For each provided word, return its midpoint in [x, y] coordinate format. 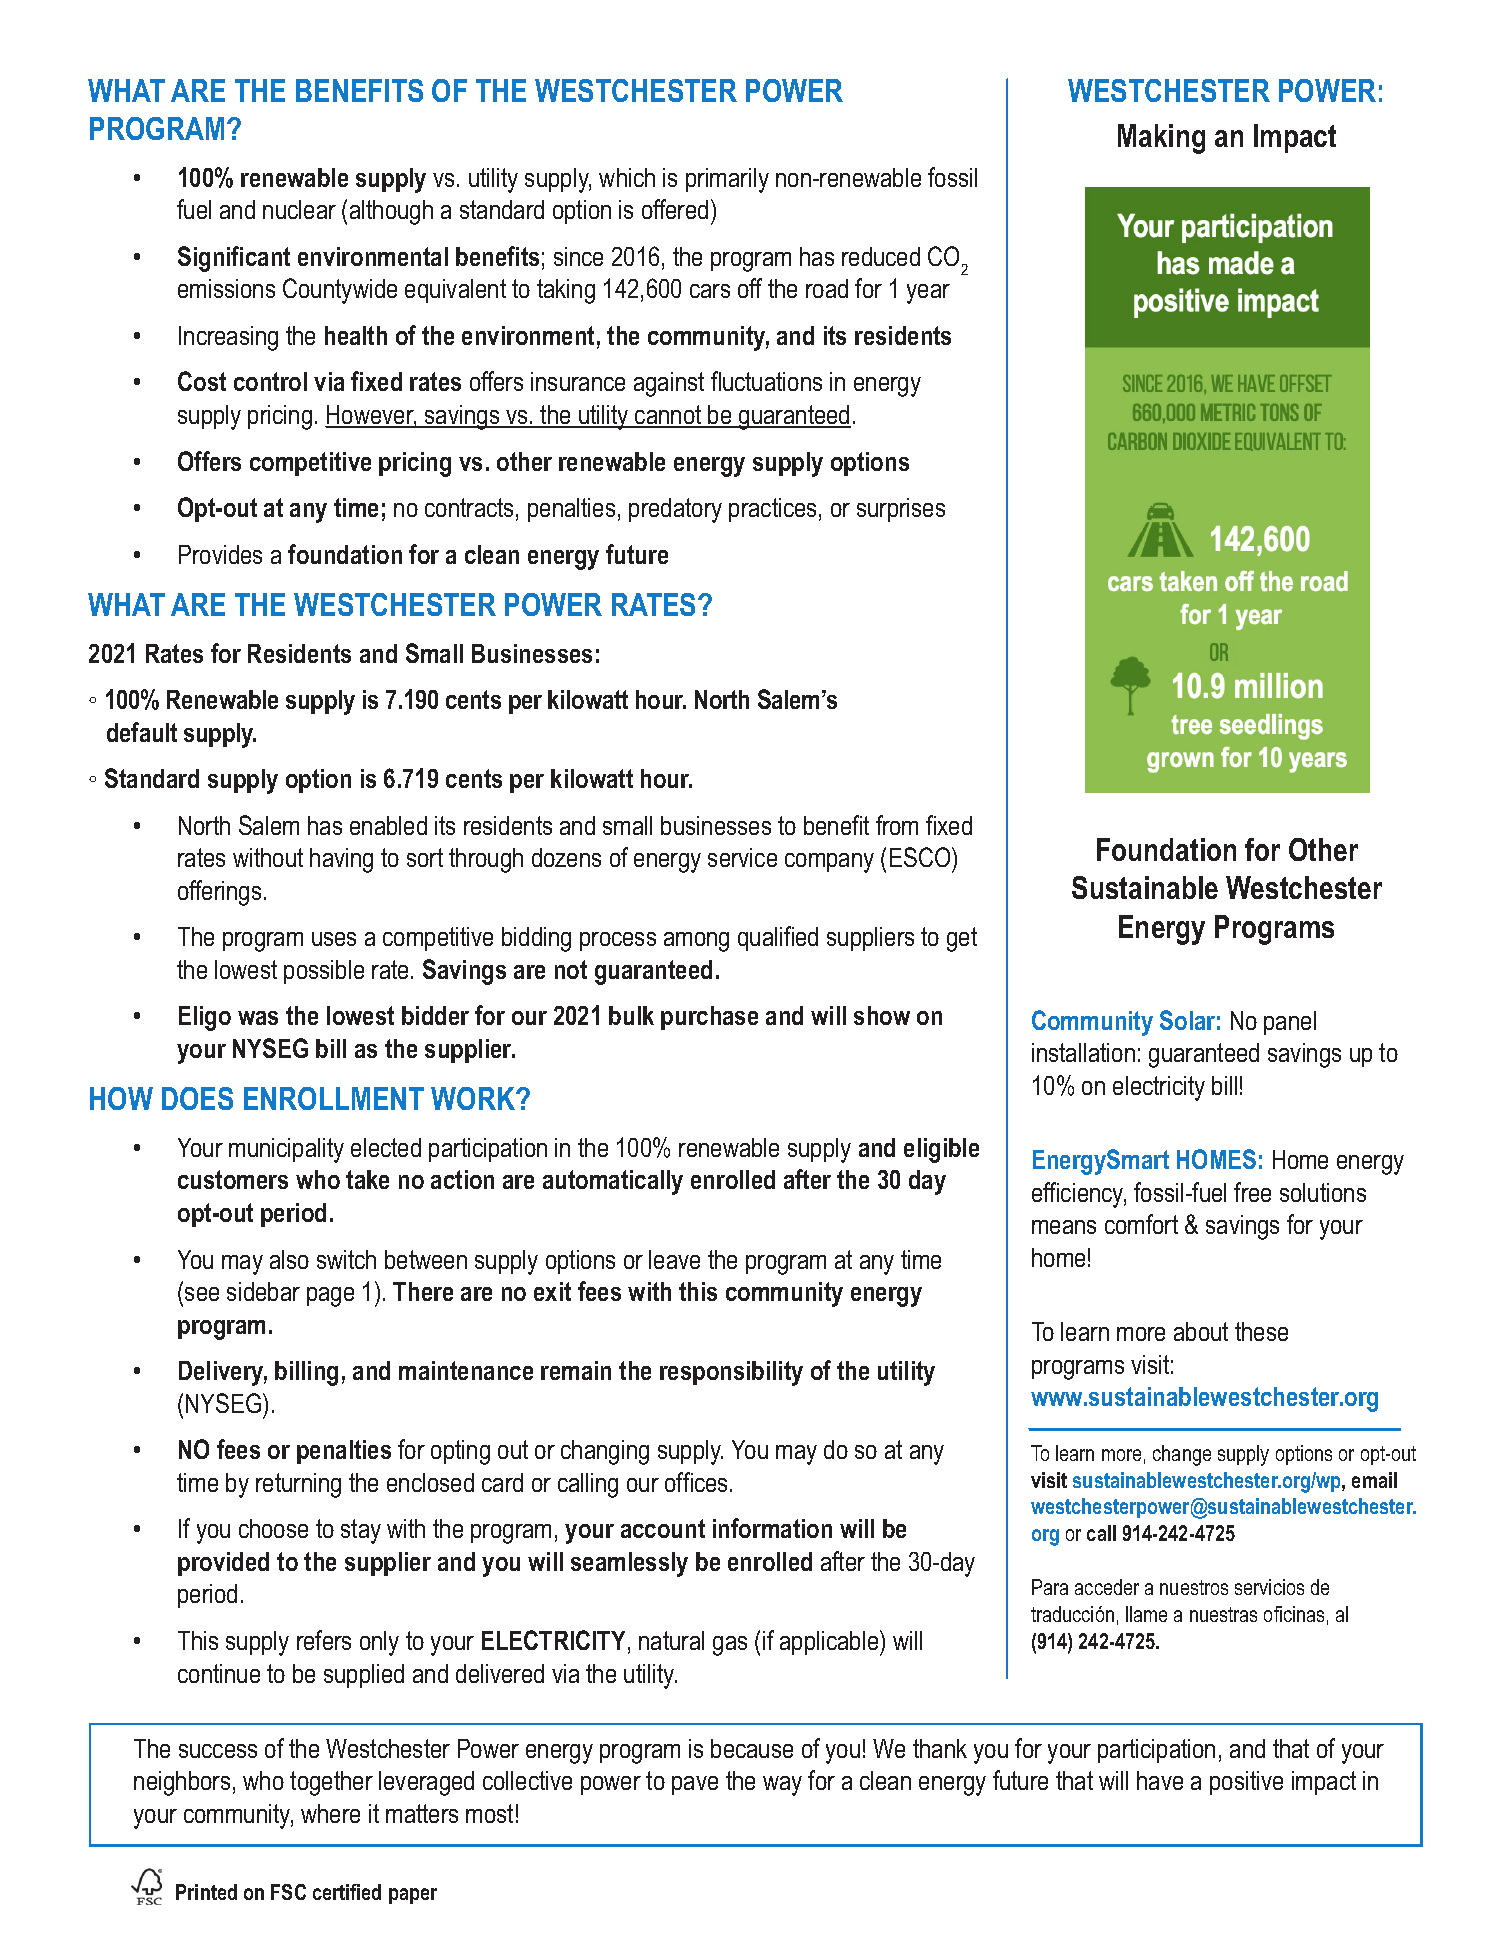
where [330, 1813]
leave [674, 1259]
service [742, 857]
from [897, 825]
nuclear [299, 209]
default [142, 732]
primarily [727, 180]
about [1201, 1331]
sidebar [263, 1291]
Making [1161, 139]
